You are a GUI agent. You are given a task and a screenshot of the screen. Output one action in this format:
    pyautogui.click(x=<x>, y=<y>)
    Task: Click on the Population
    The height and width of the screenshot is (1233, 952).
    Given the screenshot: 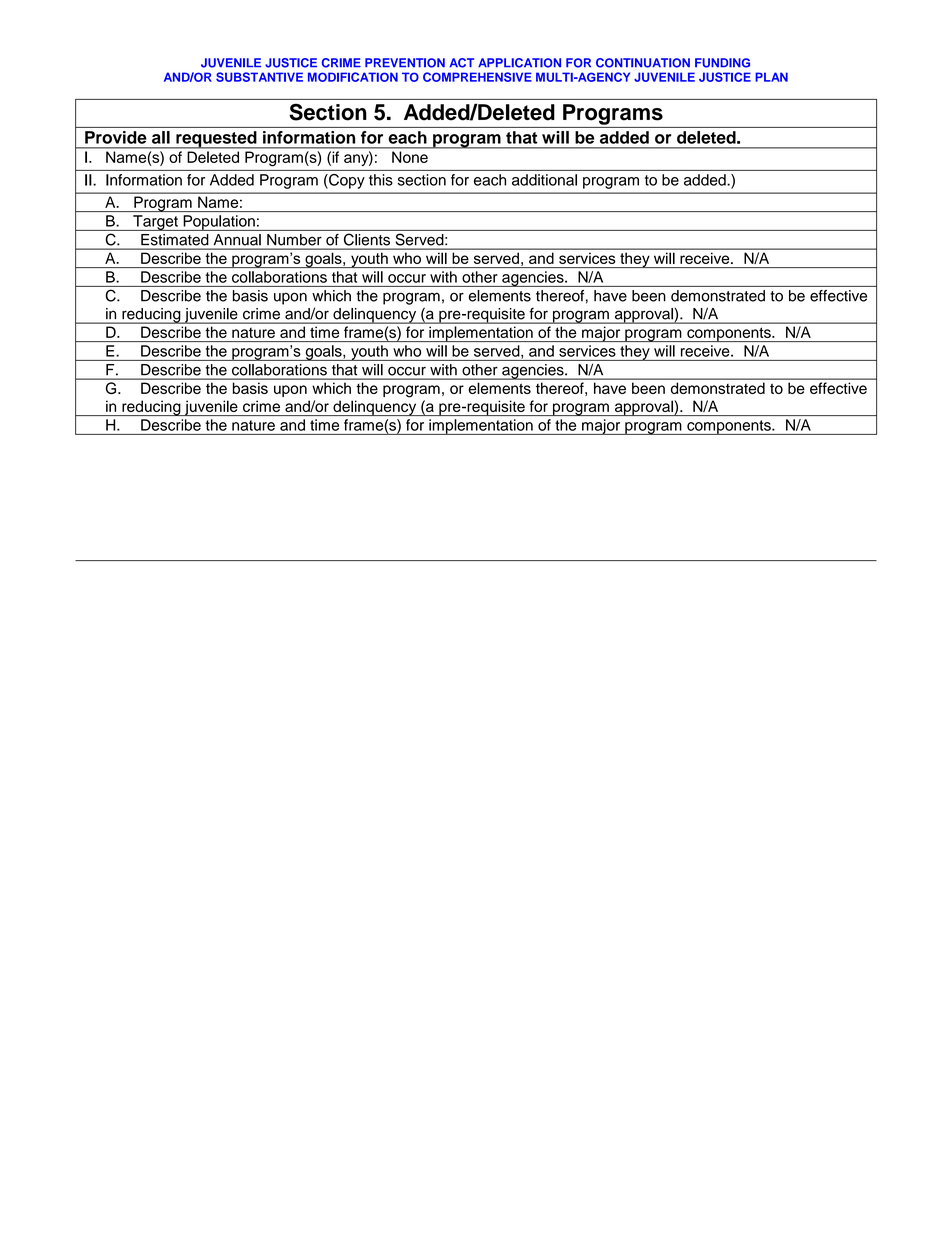 What is the action you would take?
    pyautogui.click(x=219, y=223)
